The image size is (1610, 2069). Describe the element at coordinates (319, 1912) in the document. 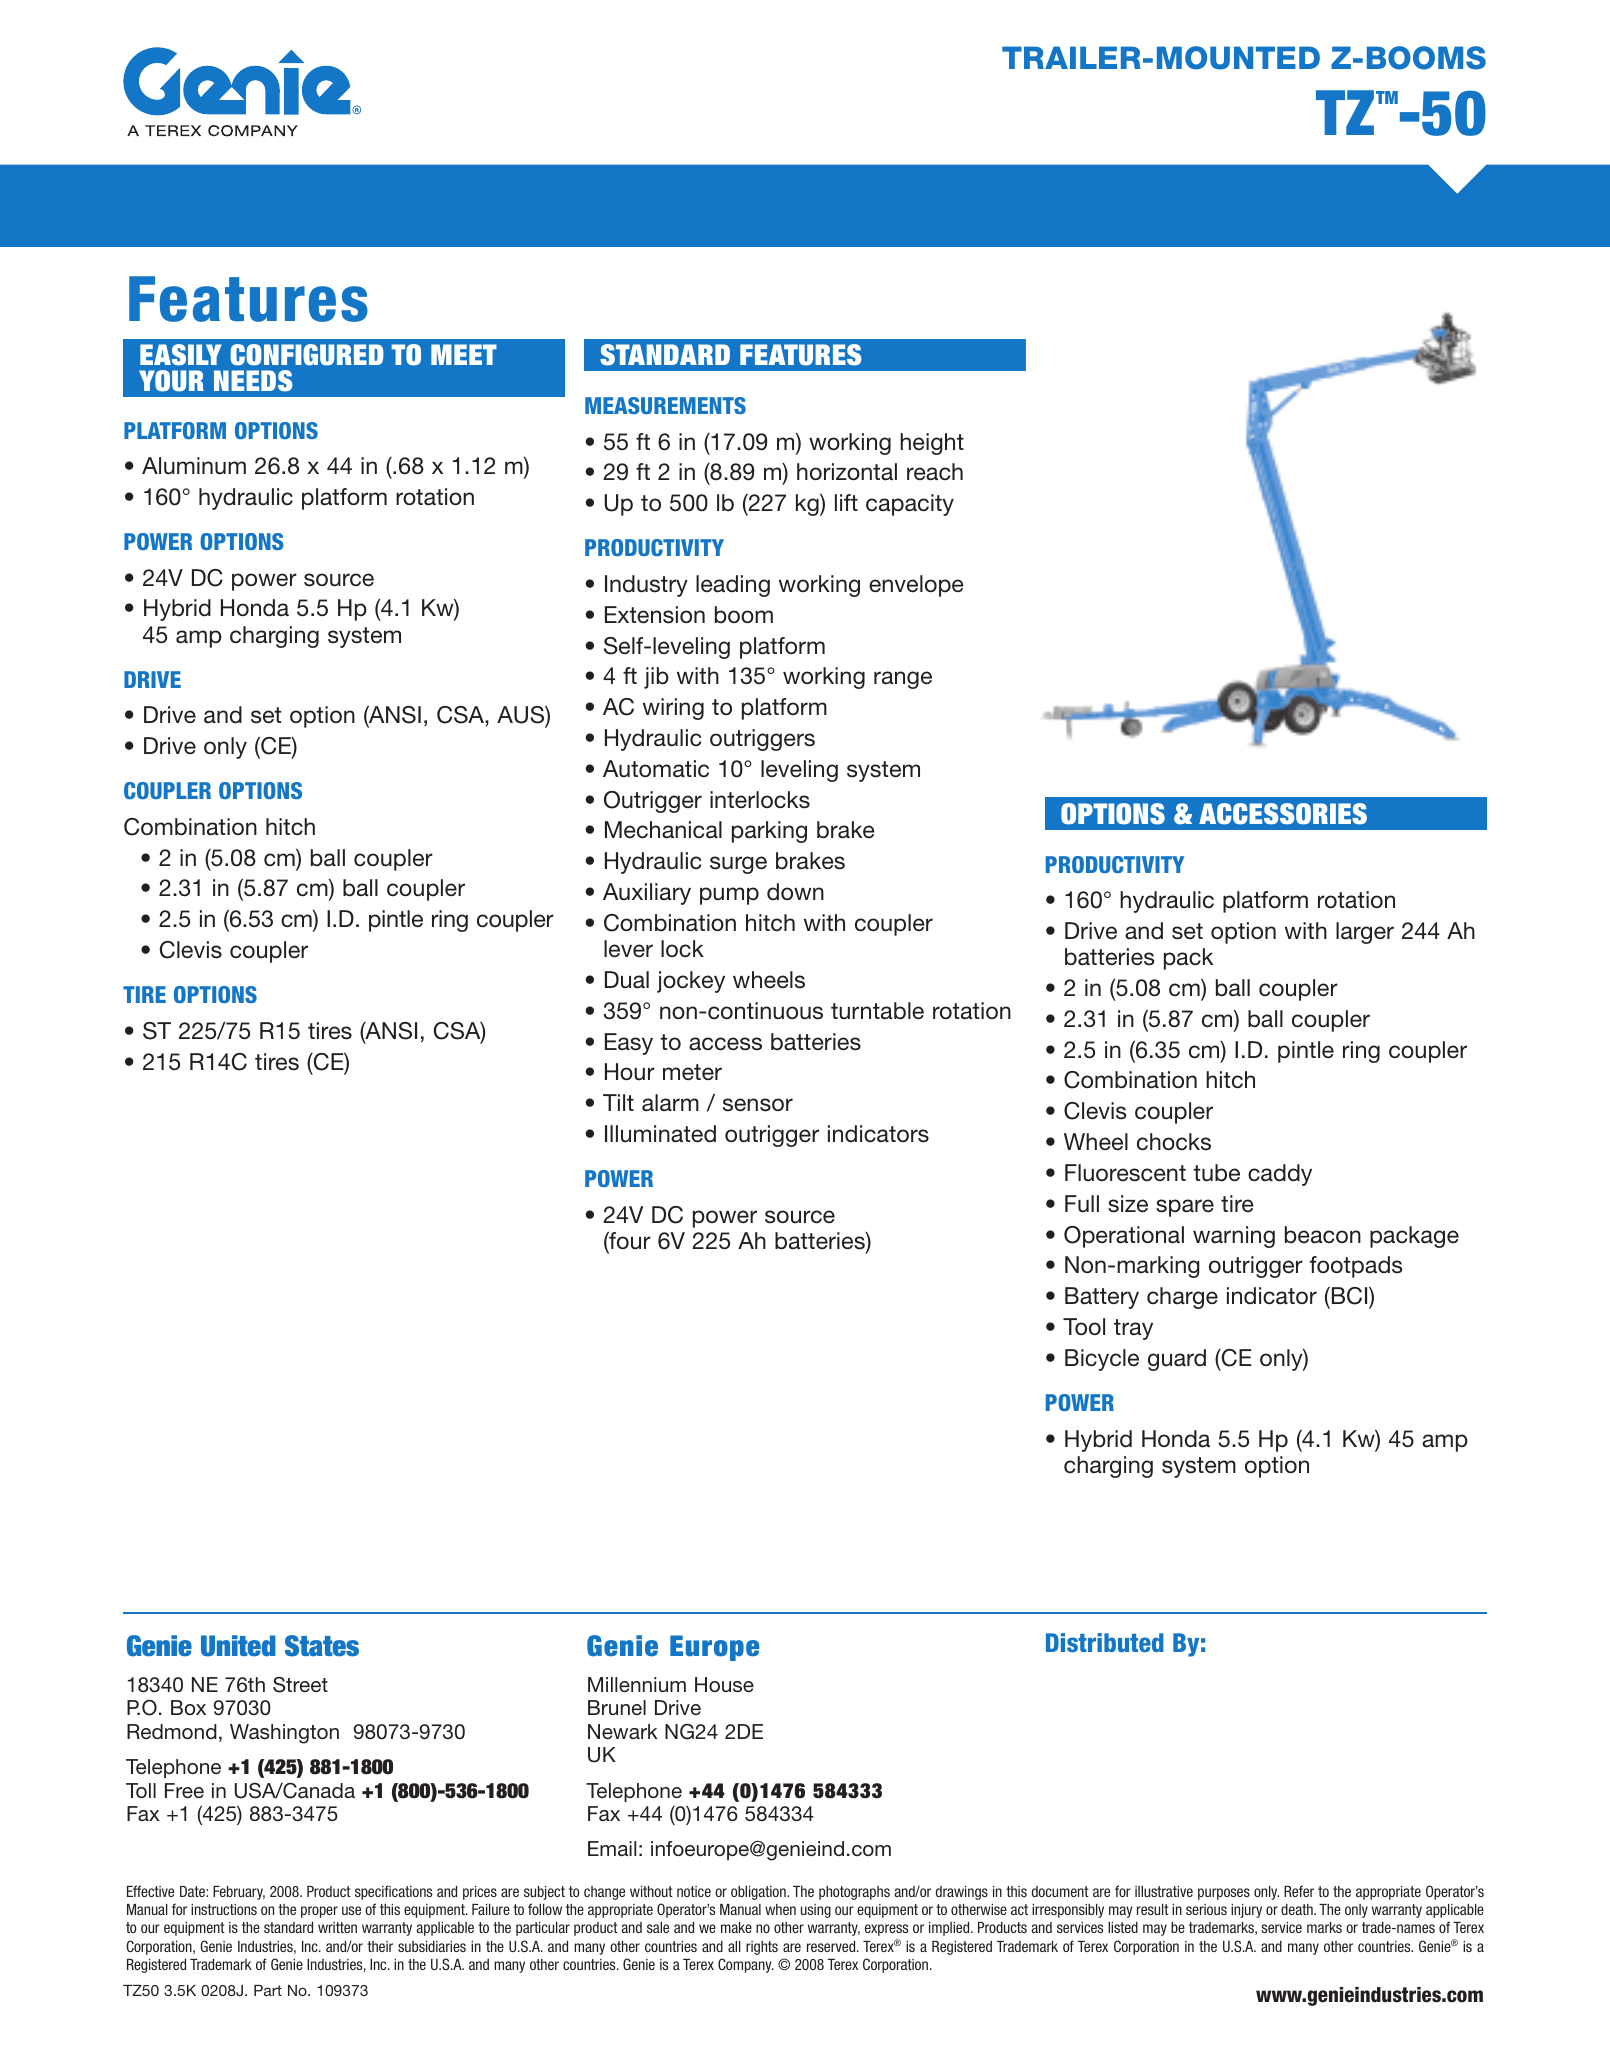

I see `proper` at that location.
